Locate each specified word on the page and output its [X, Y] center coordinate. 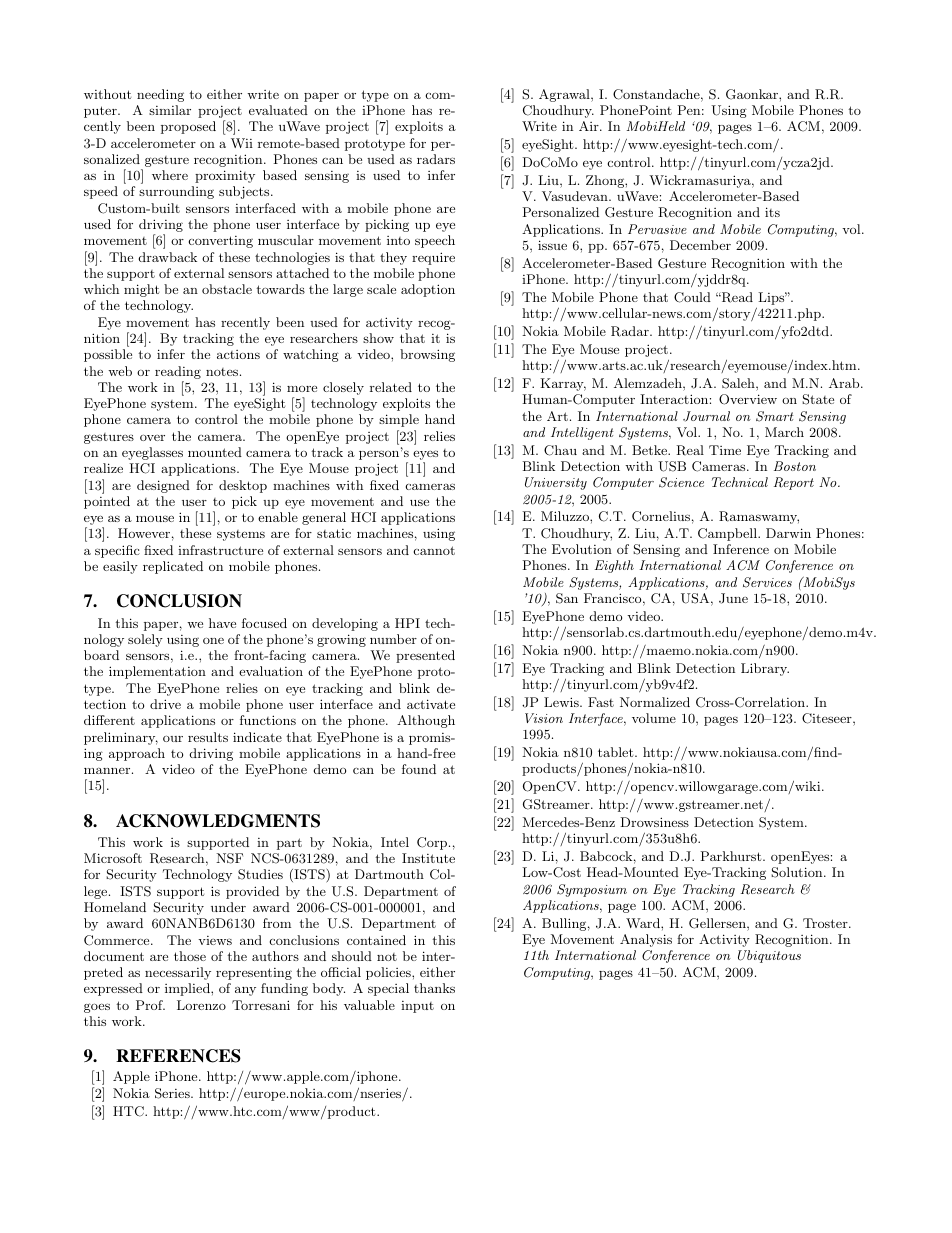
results [208, 737]
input [417, 1007]
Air [590, 126]
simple [399, 420]
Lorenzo [201, 1005]
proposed [188, 127]
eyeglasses [152, 453]
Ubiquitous [769, 956]
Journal [706, 416]
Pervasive [657, 229]
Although [426, 721]
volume [654, 718]
